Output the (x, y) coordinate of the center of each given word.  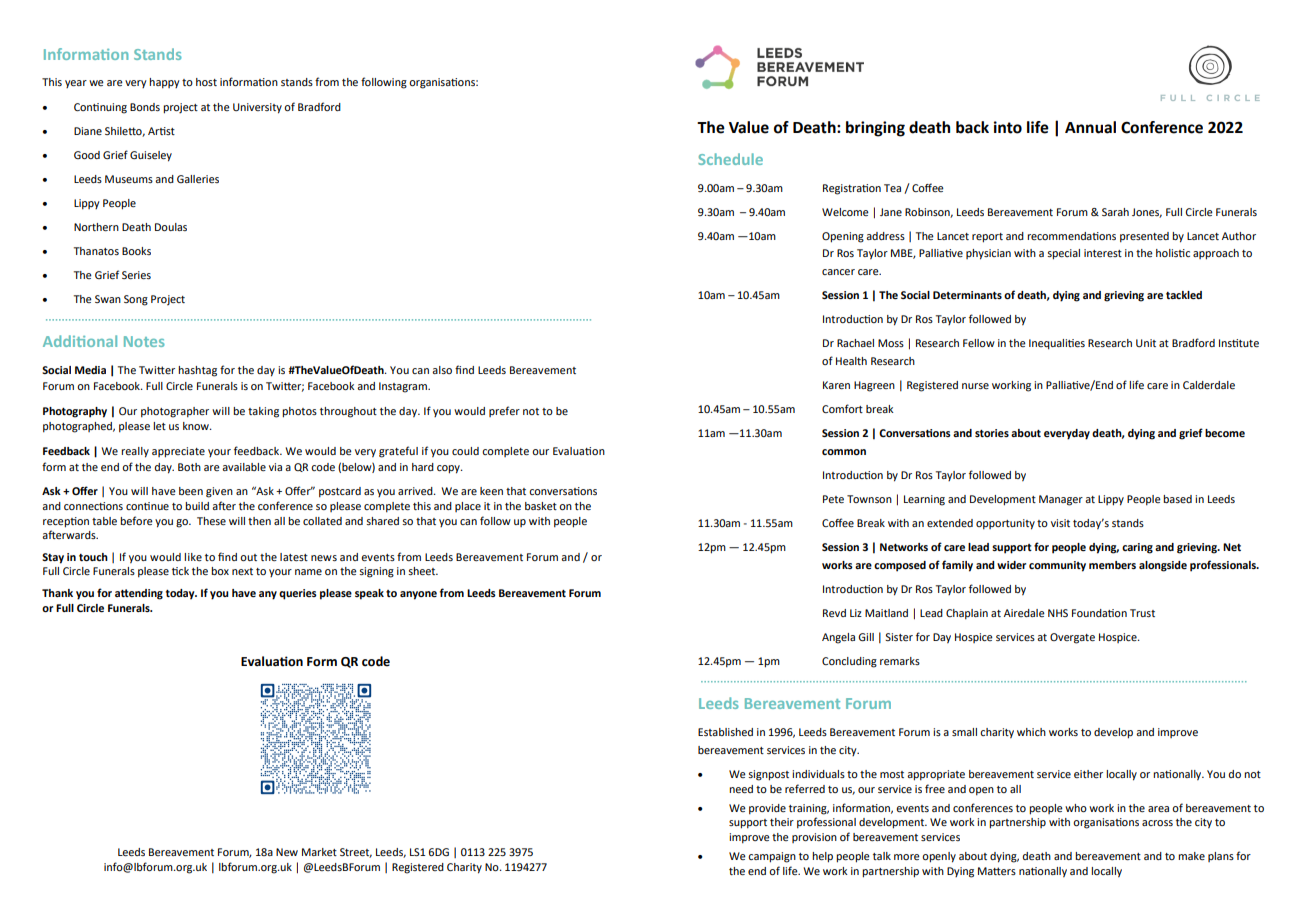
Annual (1090, 127)
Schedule (730, 159)
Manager (1061, 500)
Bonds (145, 107)
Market (319, 852)
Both (189, 467)
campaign (772, 857)
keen (491, 491)
